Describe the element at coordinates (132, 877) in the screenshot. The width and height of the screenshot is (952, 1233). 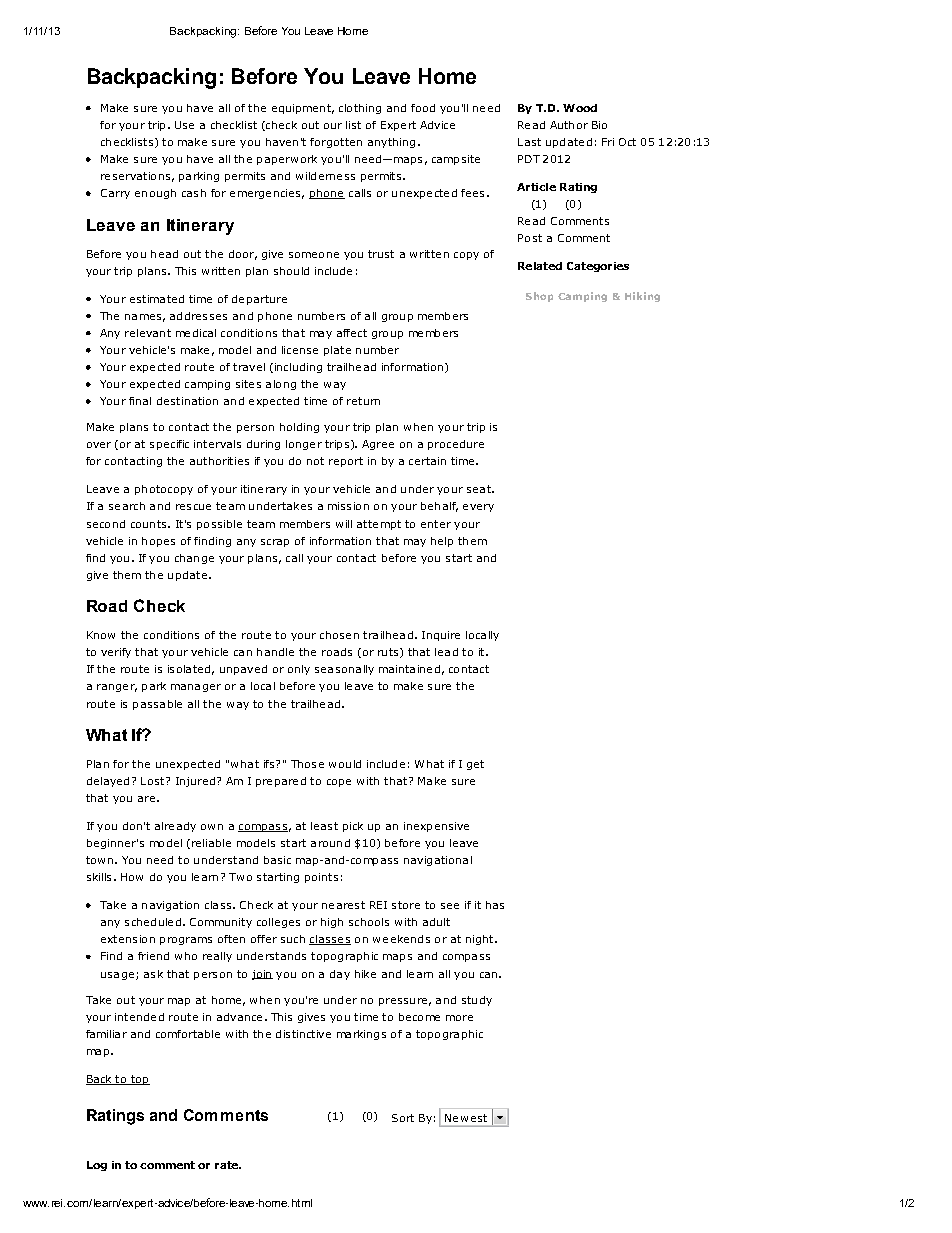
I see `How` at that location.
